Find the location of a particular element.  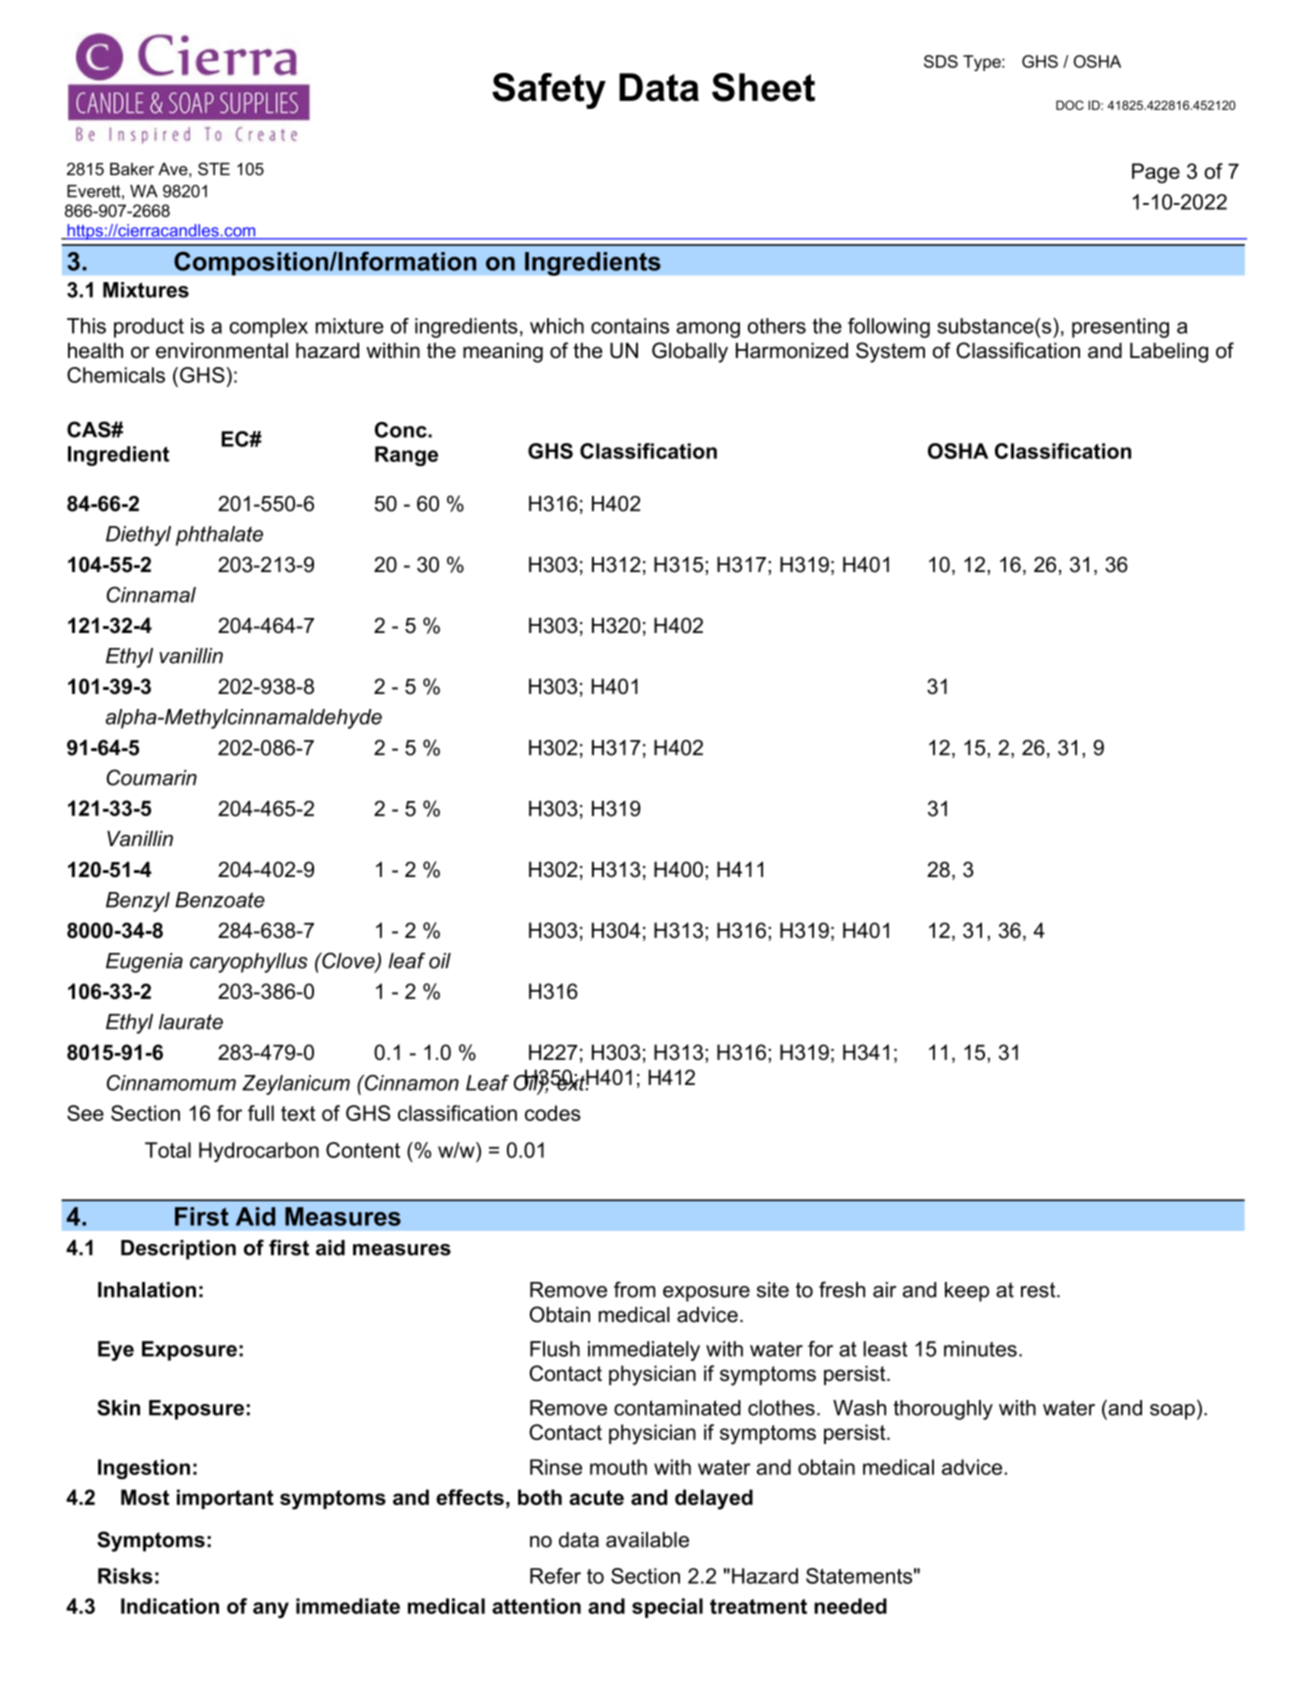

Indication is located at coordinates (170, 1606).
